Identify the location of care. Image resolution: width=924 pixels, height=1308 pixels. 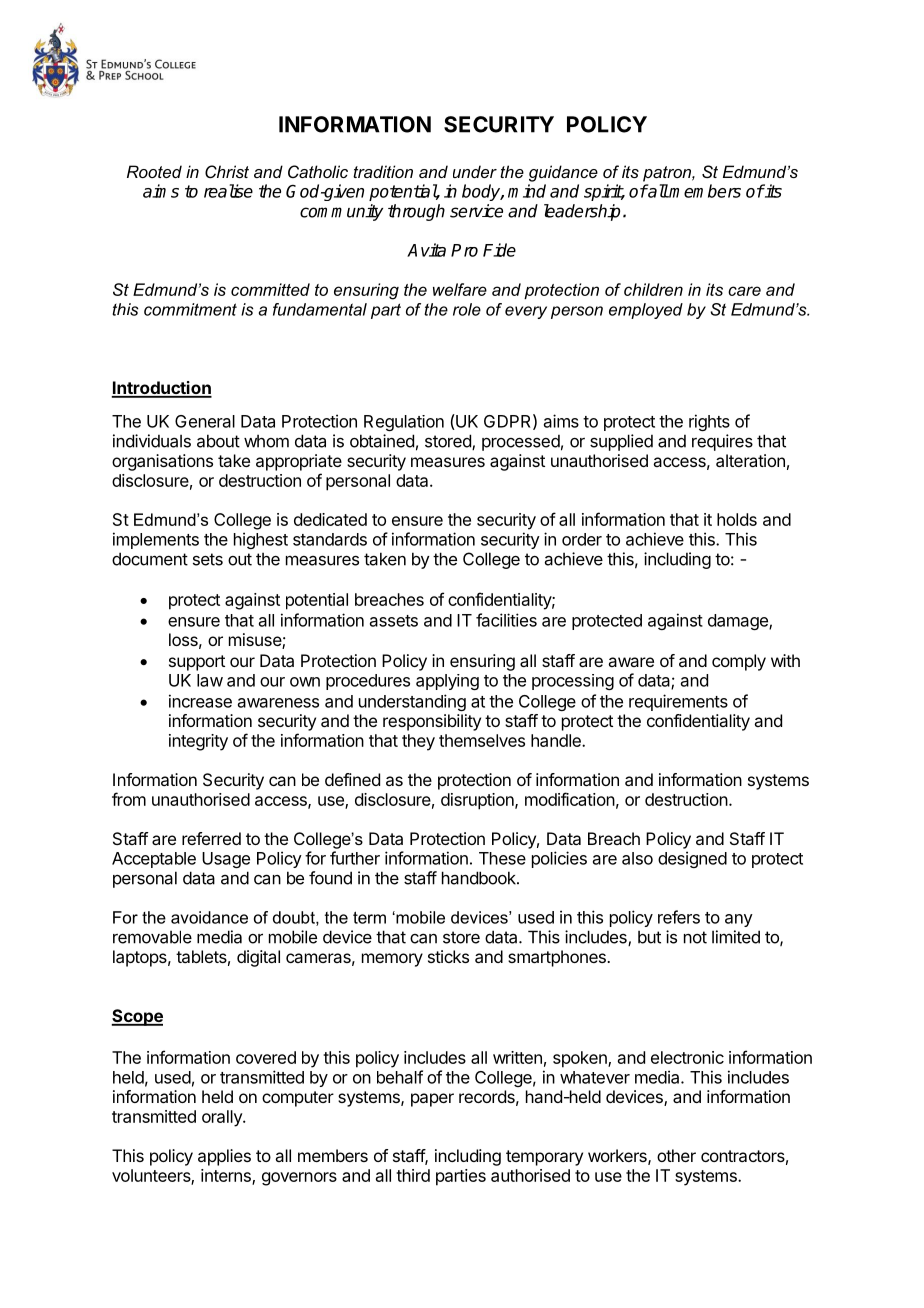
(744, 291).
